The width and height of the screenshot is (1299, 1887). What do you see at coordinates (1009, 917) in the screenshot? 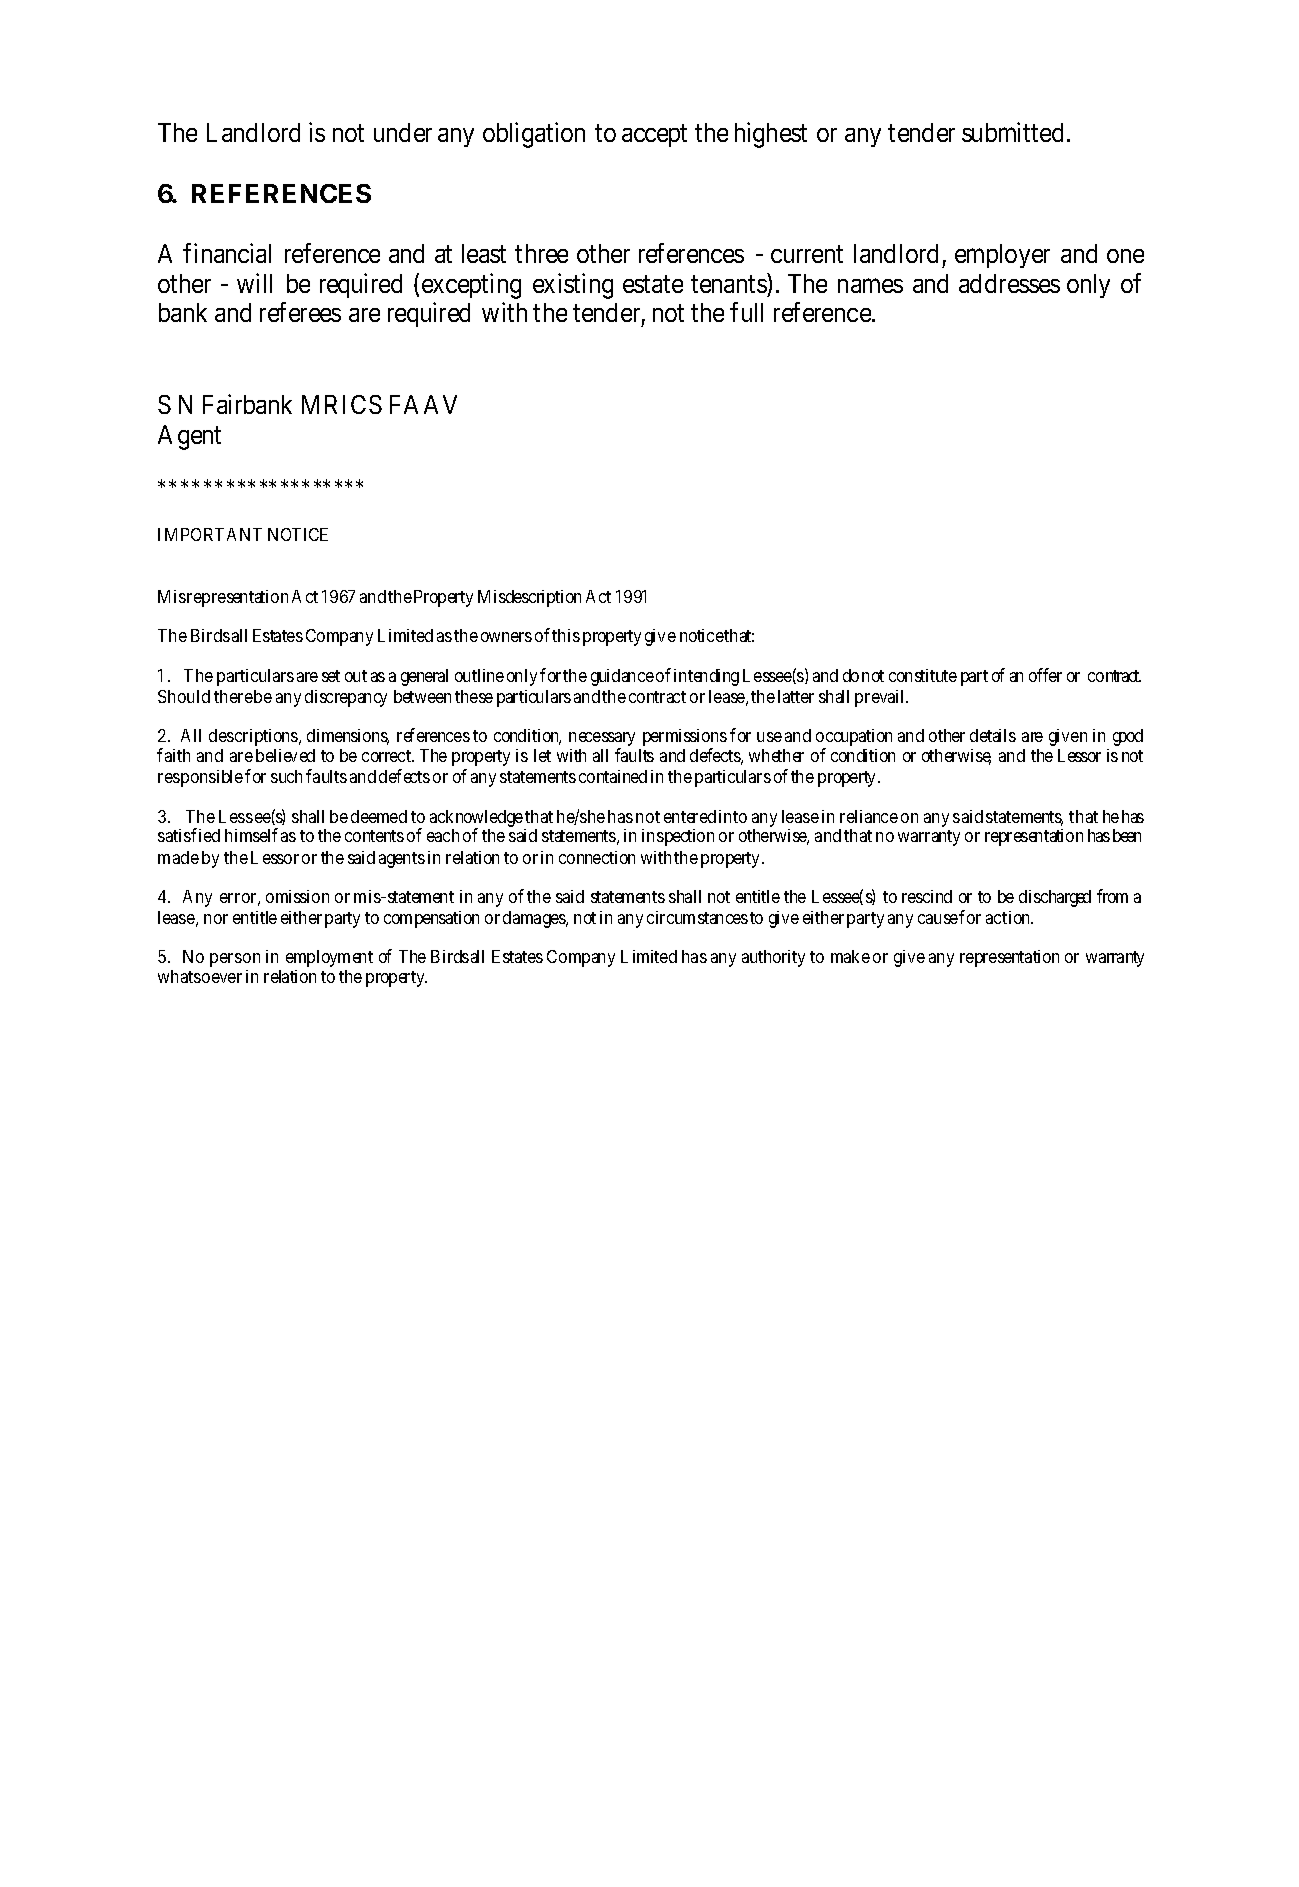
I see `action` at bounding box center [1009, 917].
